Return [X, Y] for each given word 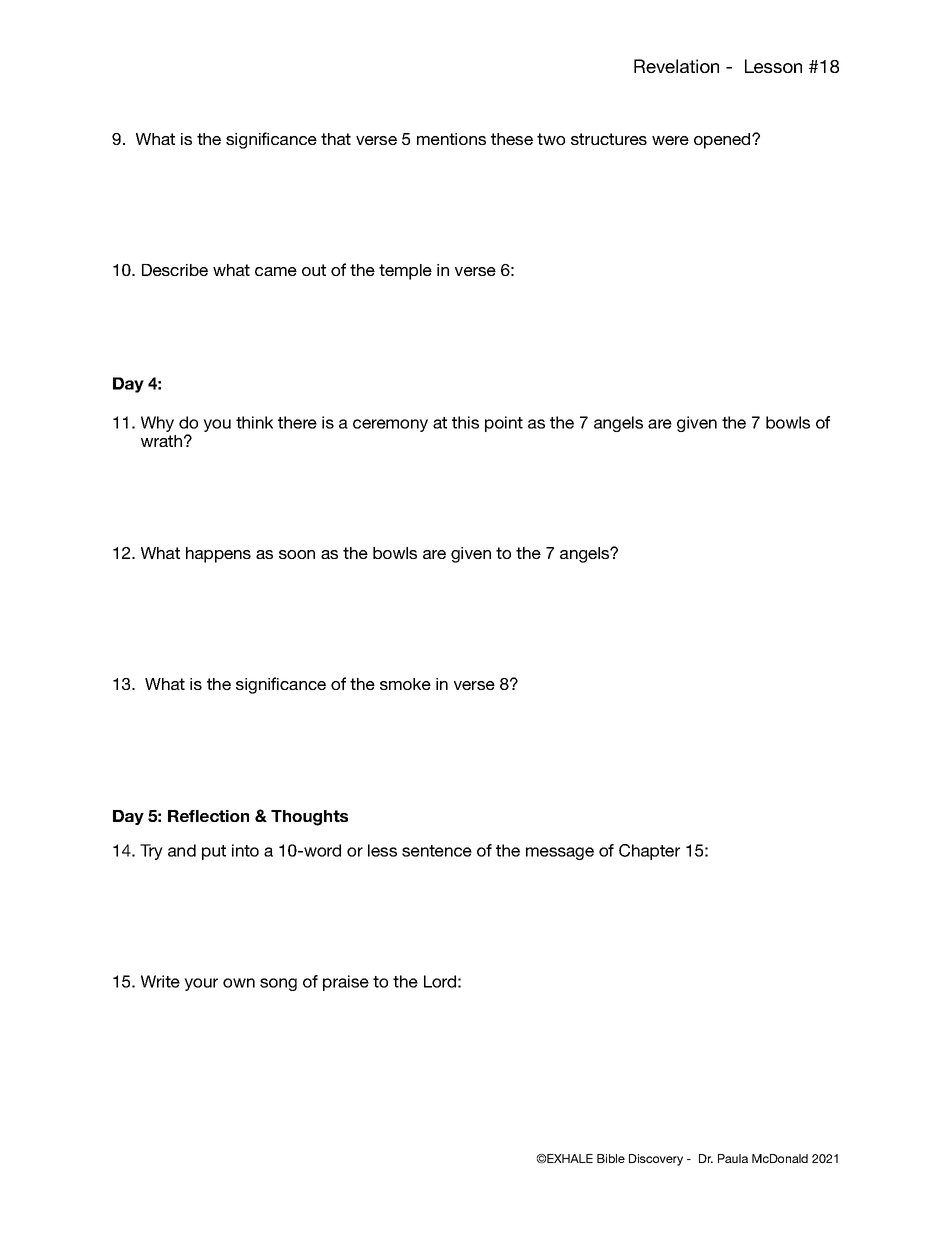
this [465, 422]
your [201, 984]
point [504, 424]
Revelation [676, 66]
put [214, 852]
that [336, 139]
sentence [437, 851]
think [254, 422]
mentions [451, 139]
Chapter [649, 852]
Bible [611, 1158]
